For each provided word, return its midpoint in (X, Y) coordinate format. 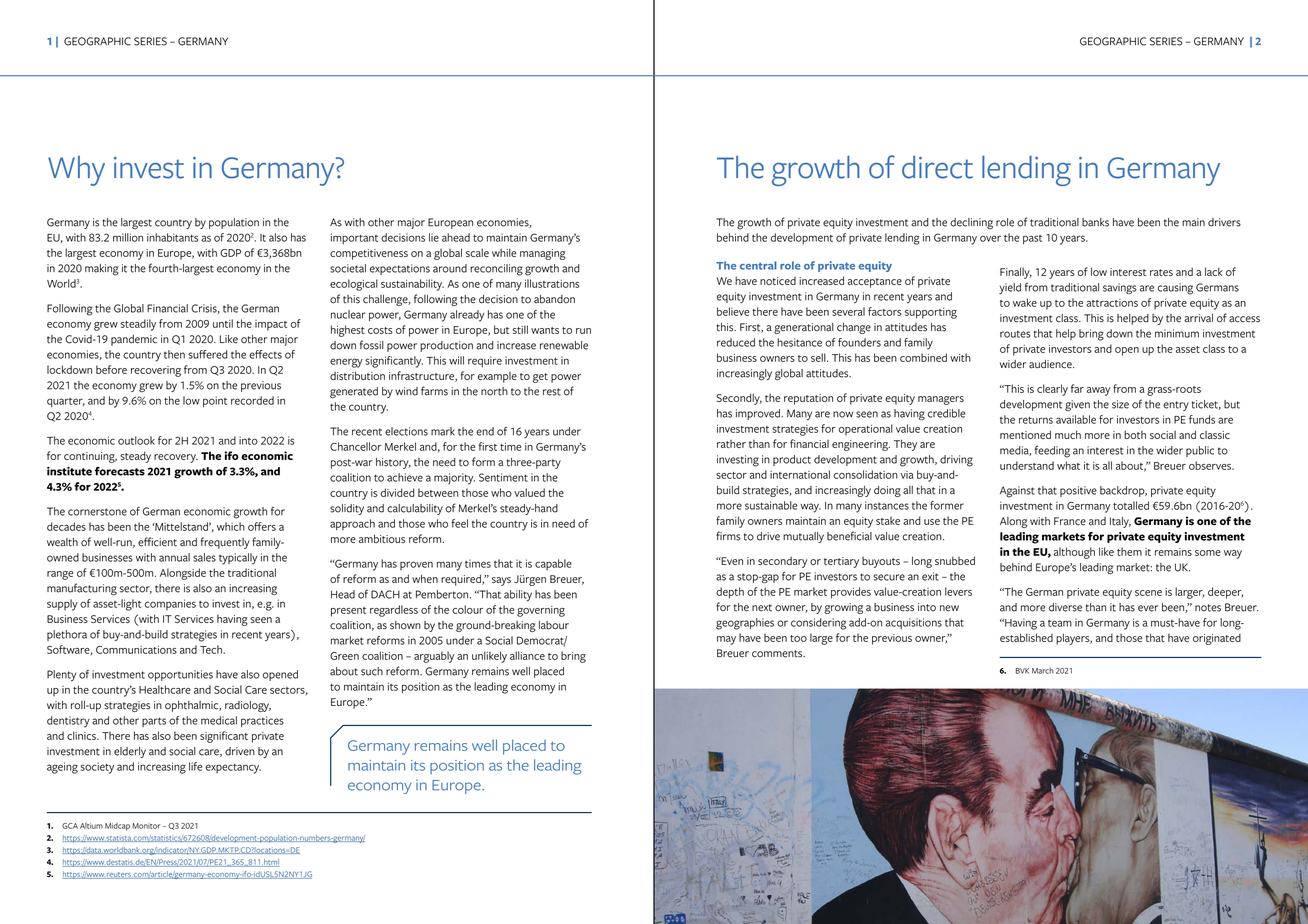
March (1043, 670)
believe (733, 311)
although (1074, 553)
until (223, 323)
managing (543, 254)
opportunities (180, 675)
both (1135, 434)
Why (76, 171)
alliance (527, 655)
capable (553, 564)
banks (1095, 222)
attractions (1112, 303)
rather (731, 444)
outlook (136, 440)
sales (204, 557)
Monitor (146, 826)
